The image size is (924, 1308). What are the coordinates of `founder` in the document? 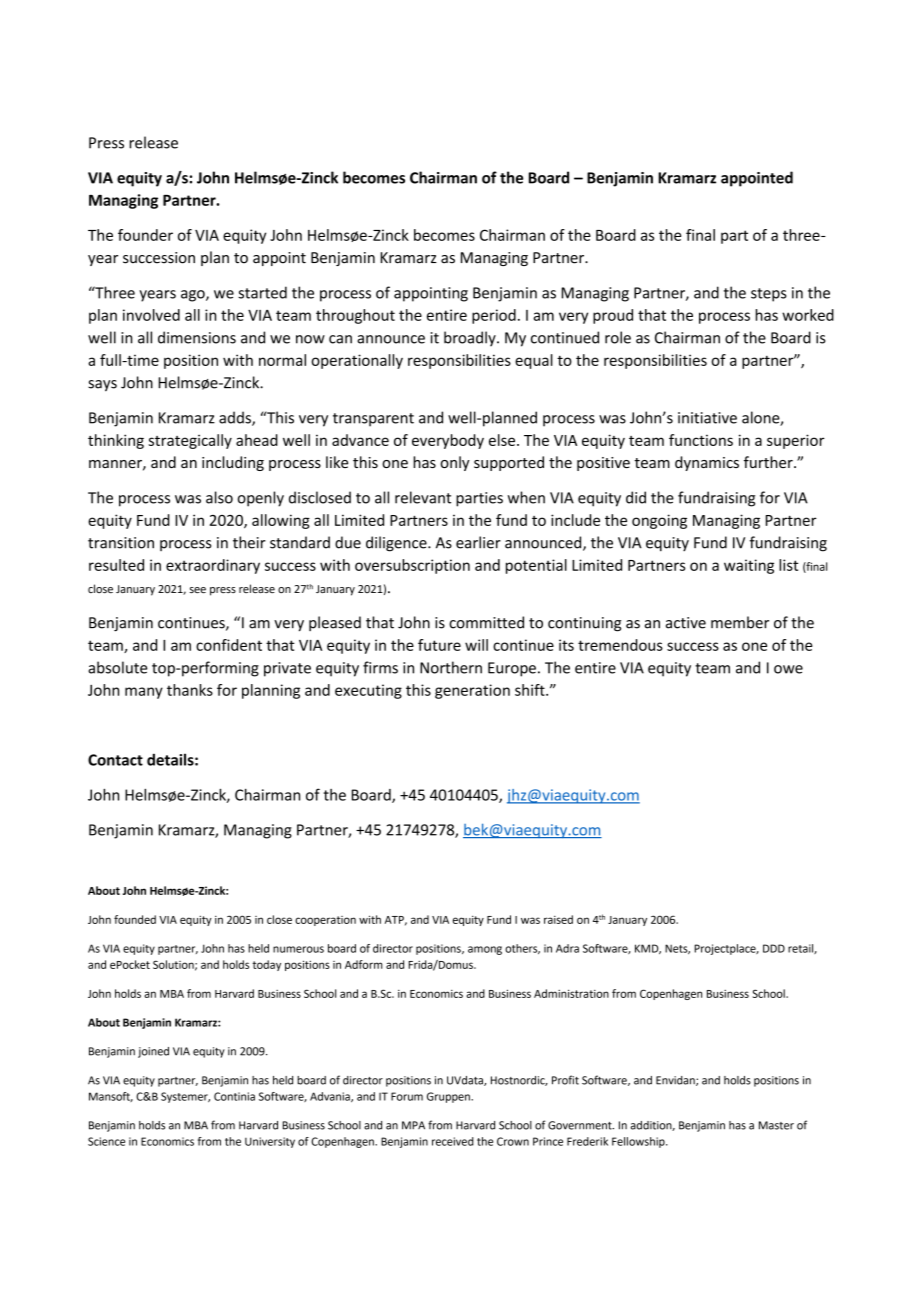 It's located at (145, 235).
